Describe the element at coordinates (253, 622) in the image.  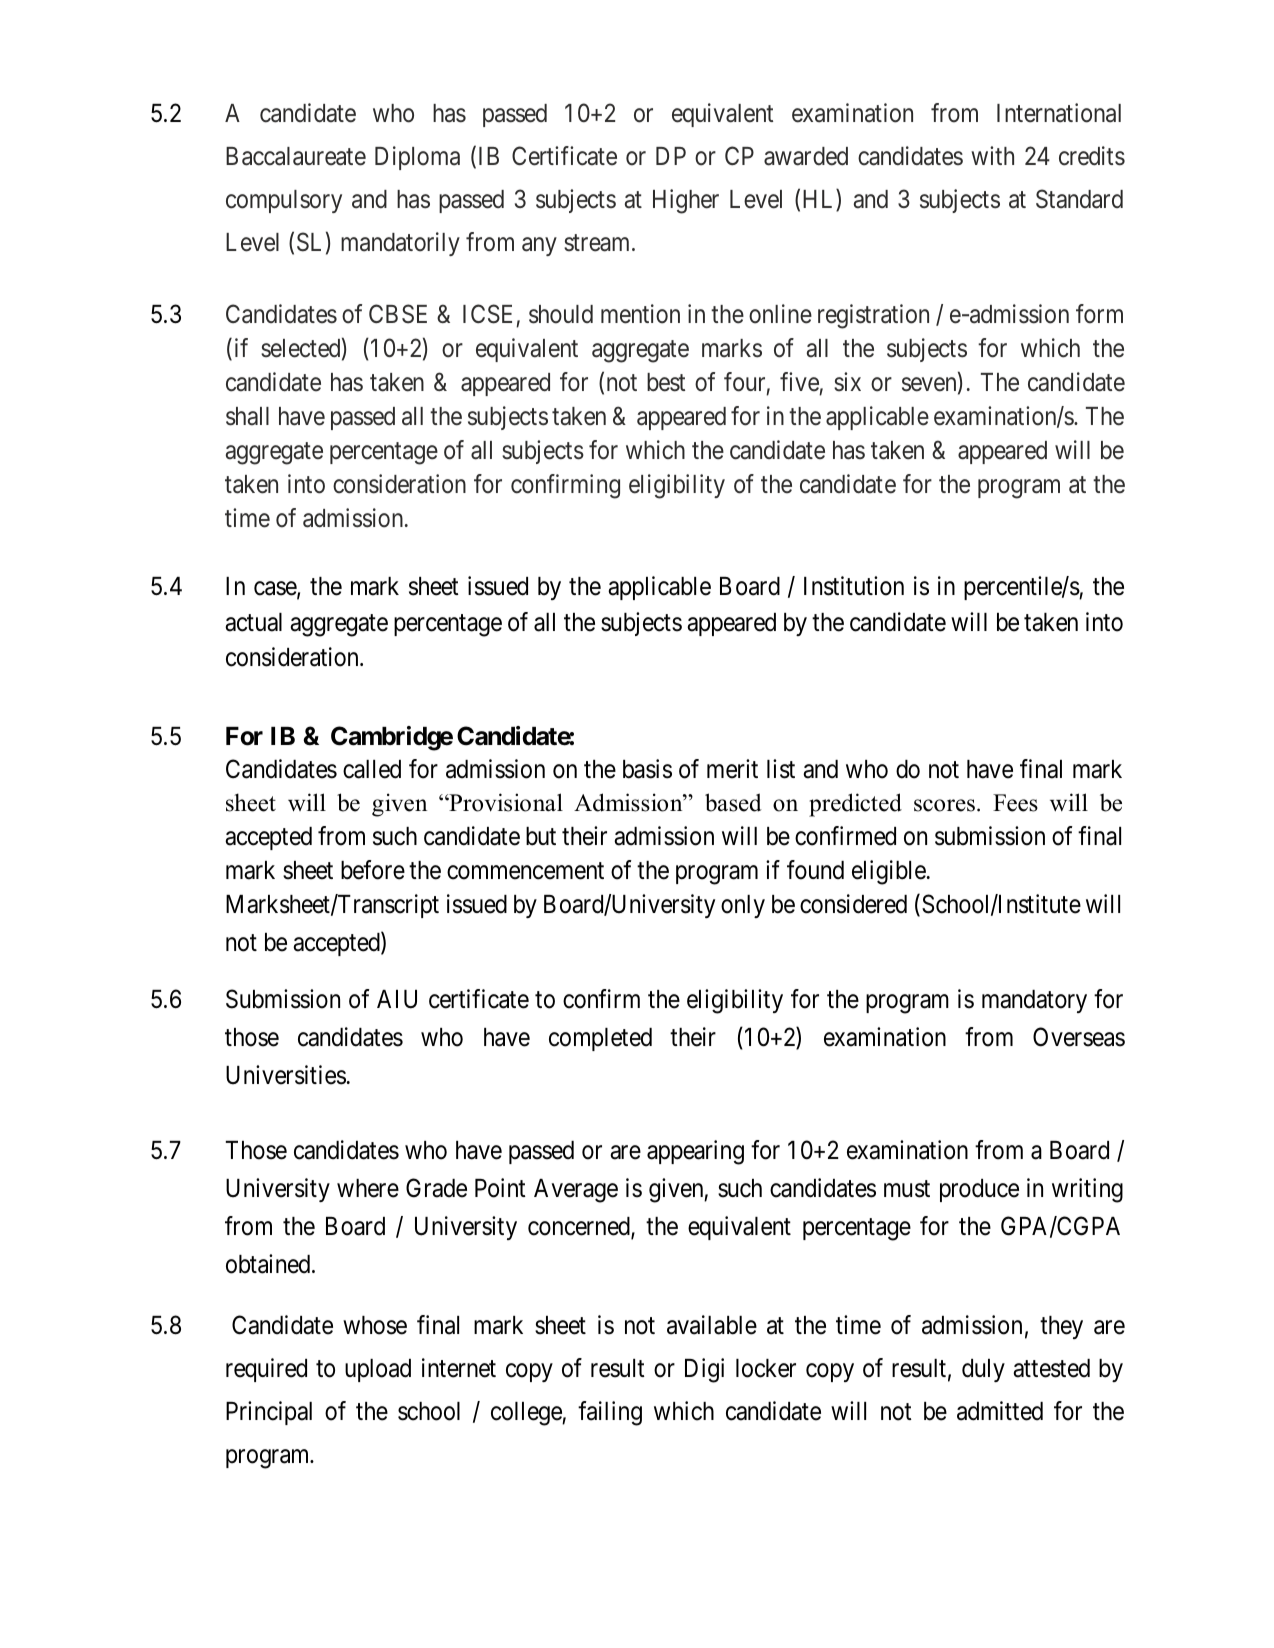
I see `actual` at that location.
